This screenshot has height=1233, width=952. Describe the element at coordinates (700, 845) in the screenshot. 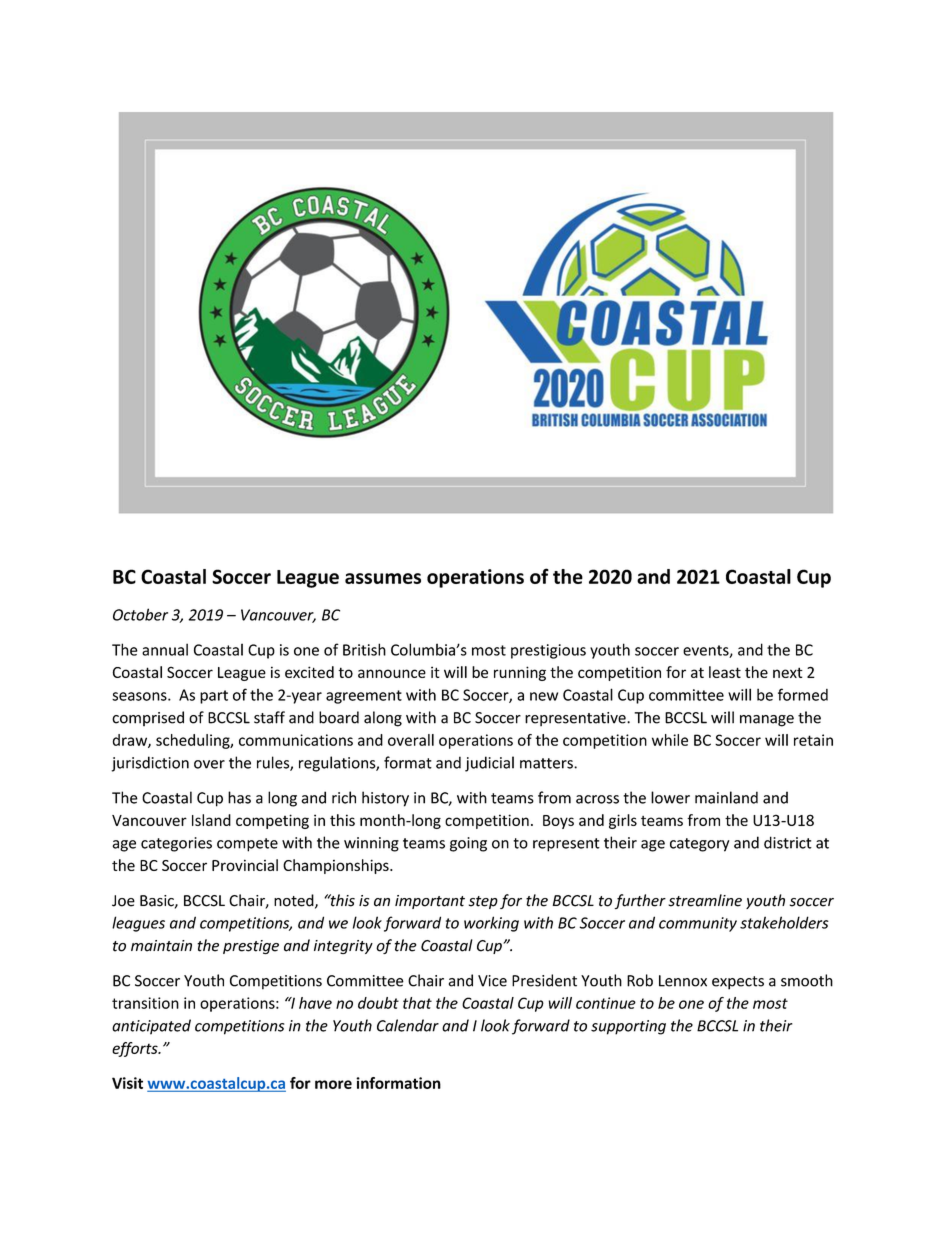

I see `category` at that location.
